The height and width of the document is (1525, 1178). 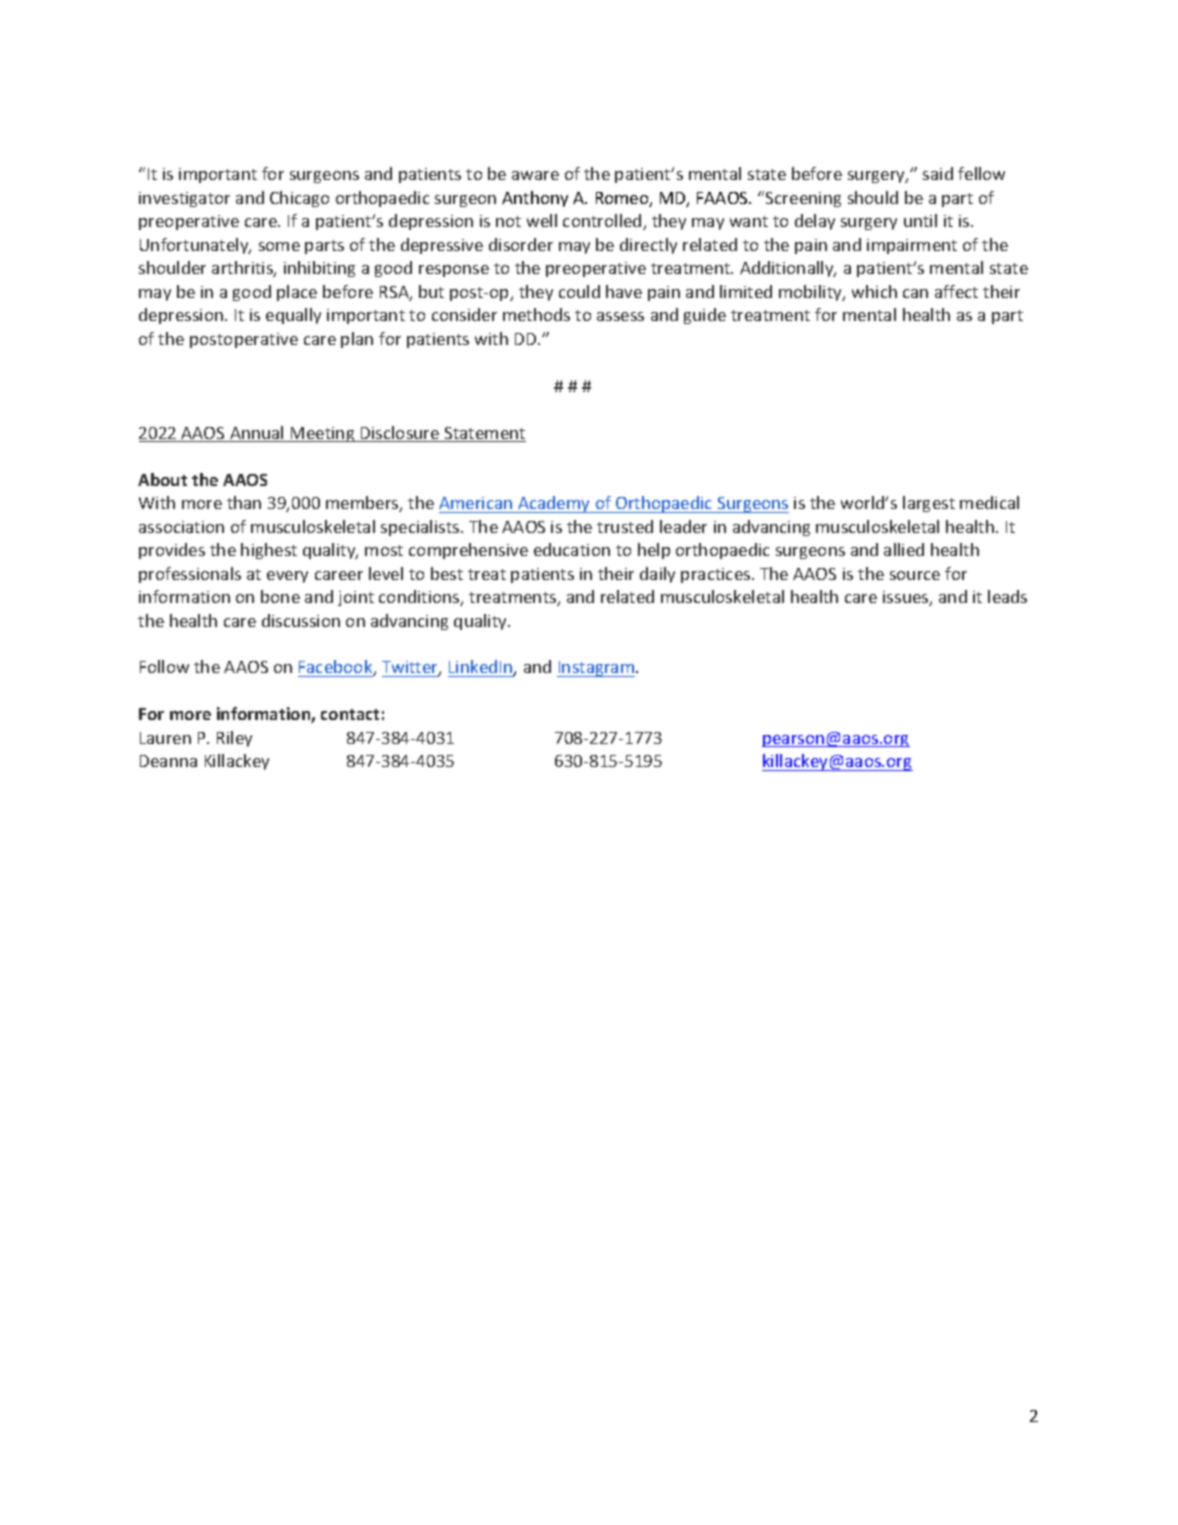 What do you see at coordinates (904, 549) in the document?
I see `allied` at bounding box center [904, 549].
